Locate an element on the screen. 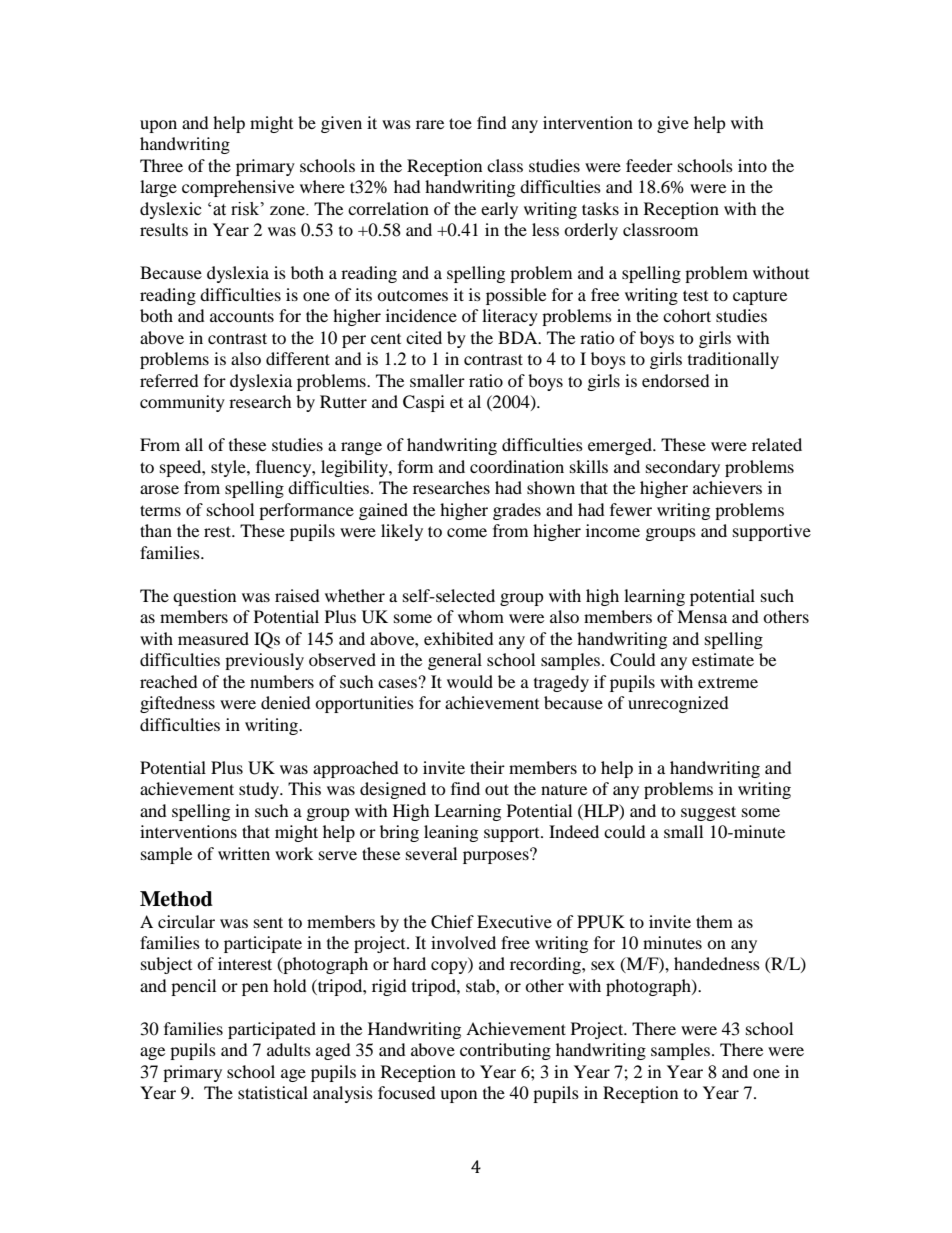 This screenshot has width=952, height=1233. achievers is located at coordinates (727, 487).
